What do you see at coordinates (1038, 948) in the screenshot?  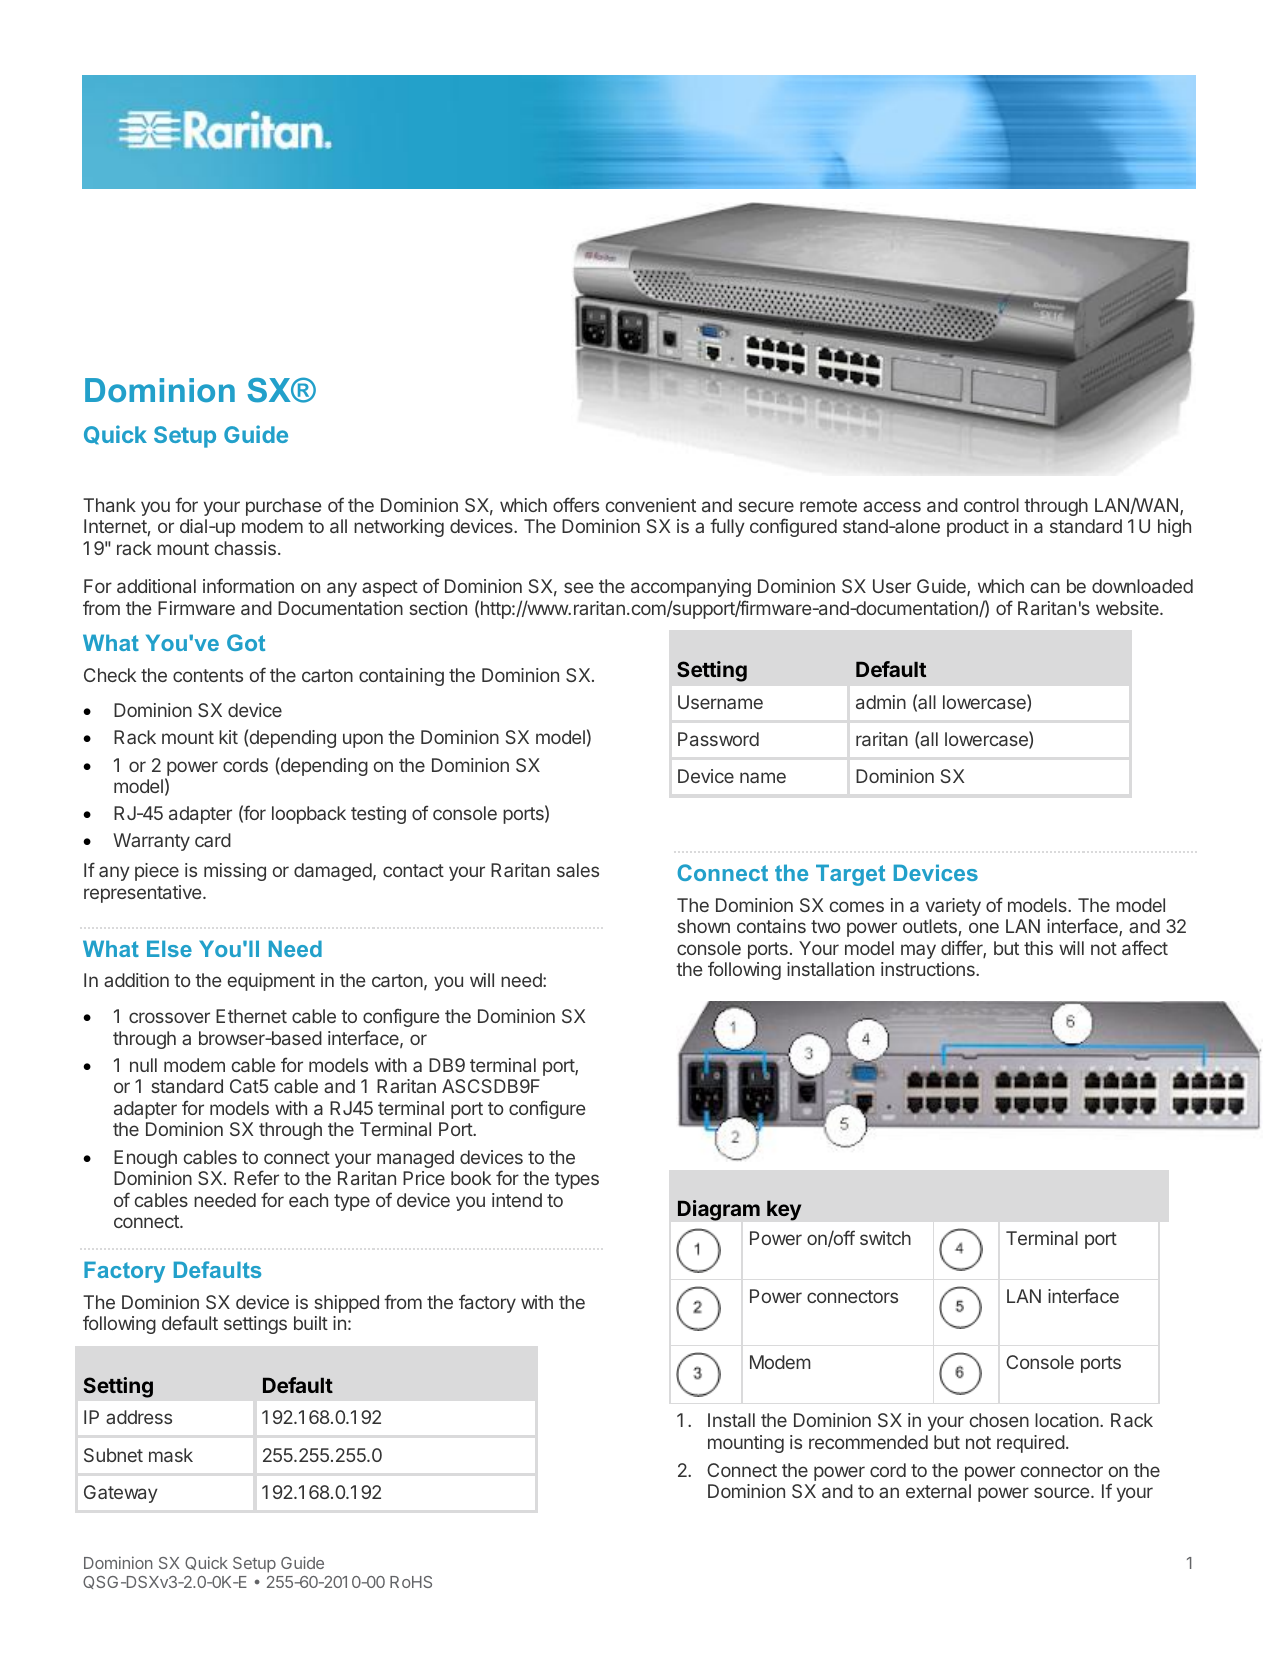 I see `this` at bounding box center [1038, 948].
